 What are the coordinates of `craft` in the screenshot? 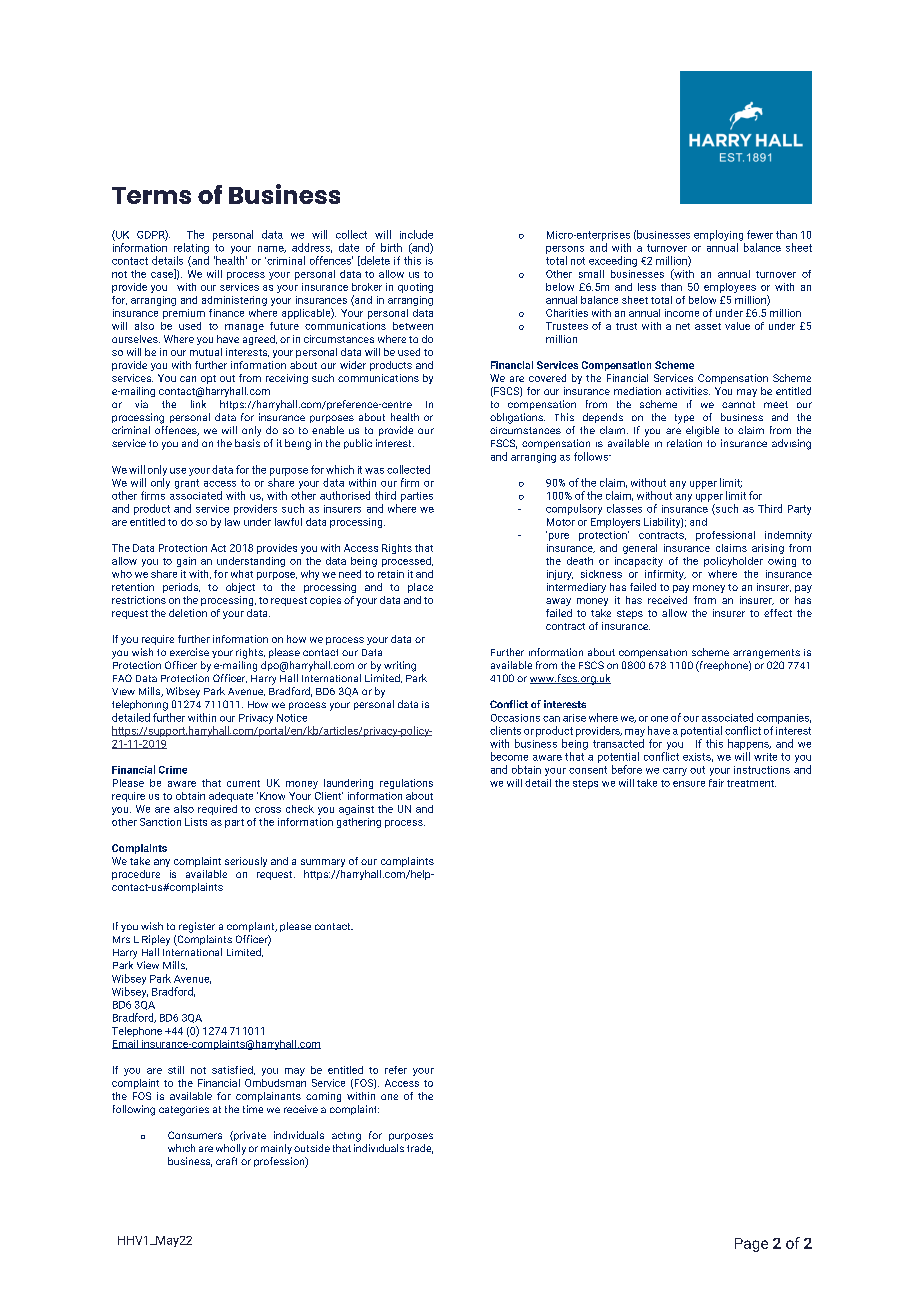 It's located at (226, 1161).
